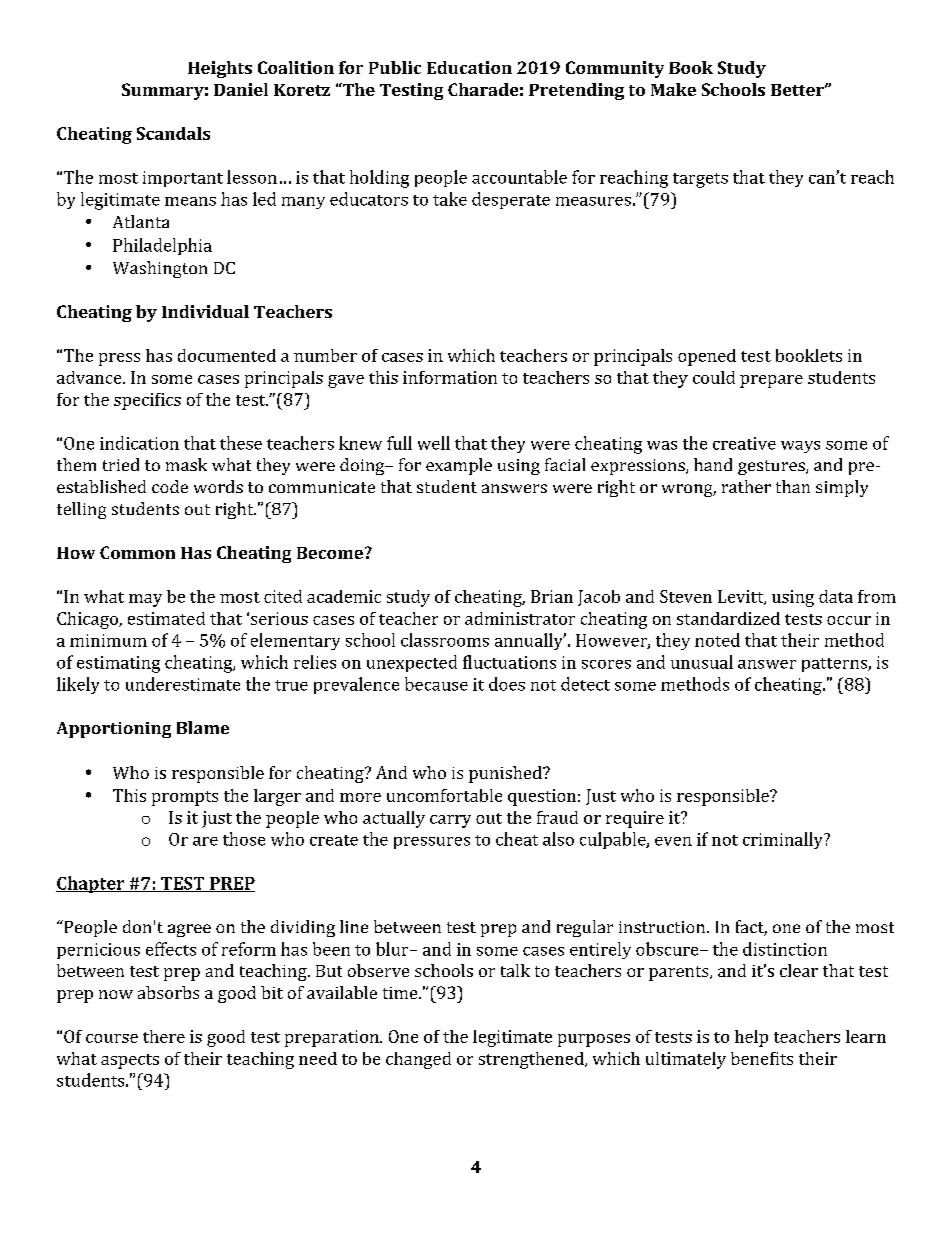  Describe the element at coordinates (552, 596) in the screenshot. I see `Brian` at that location.
